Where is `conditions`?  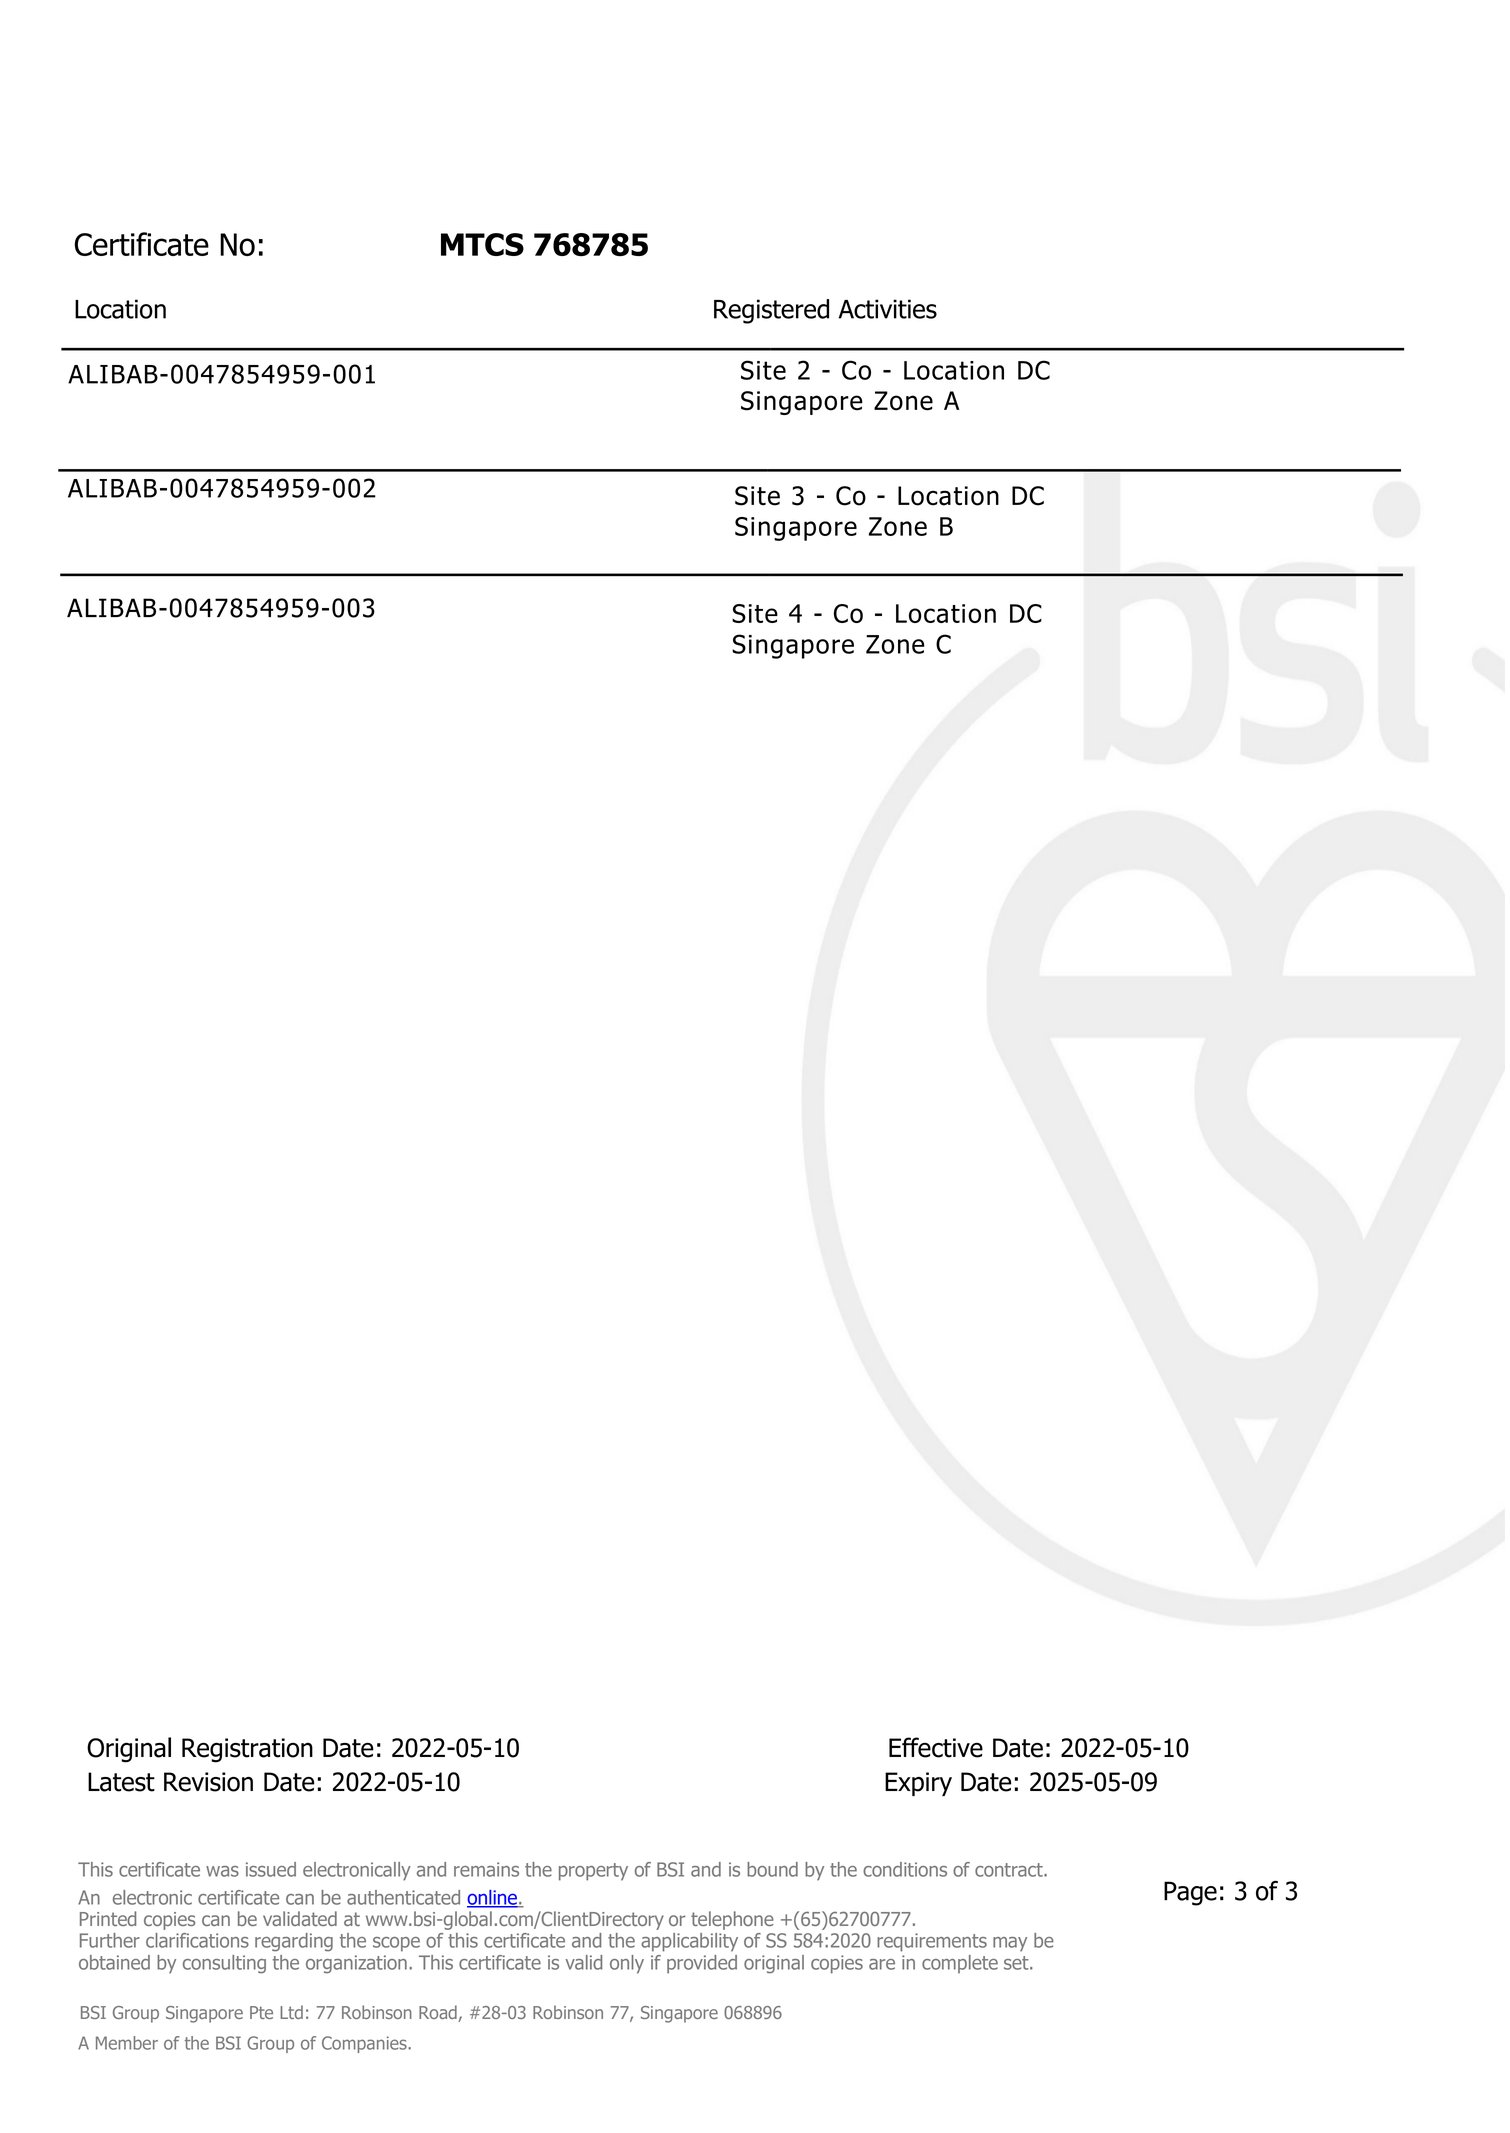 conditions is located at coordinates (905, 1869).
